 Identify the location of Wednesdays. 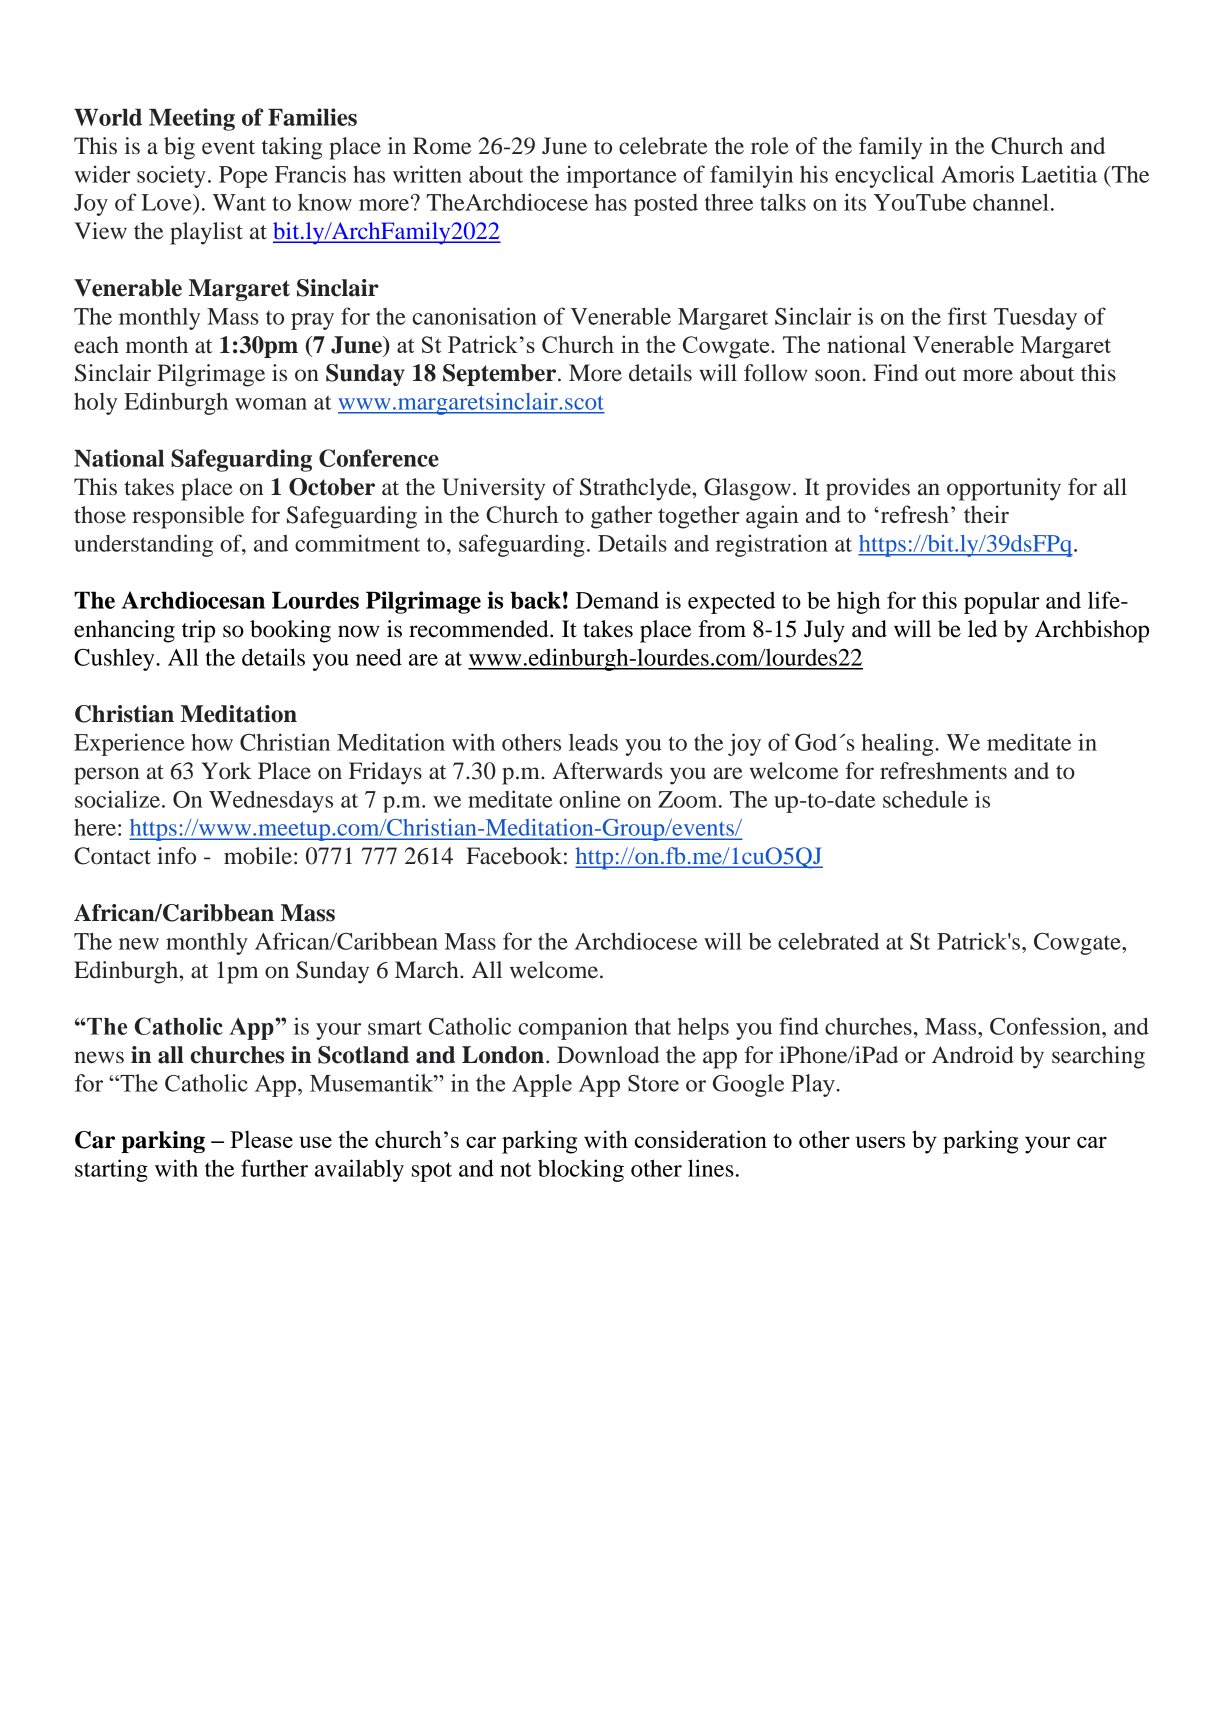
(271, 801).
